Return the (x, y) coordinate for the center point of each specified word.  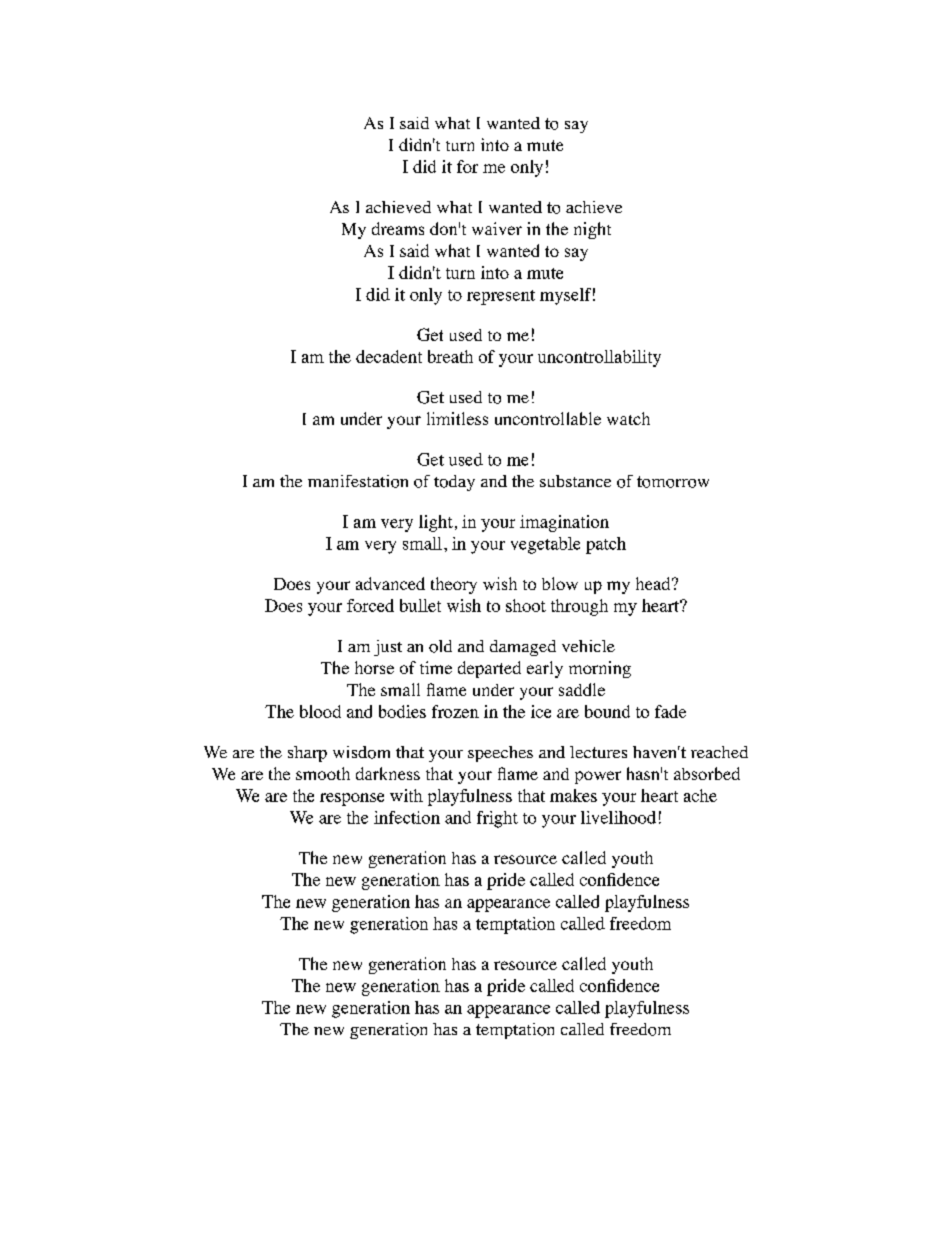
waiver (497, 228)
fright (497, 819)
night (592, 230)
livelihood (618, 817)
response (352, 799)
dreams (398, 228)
